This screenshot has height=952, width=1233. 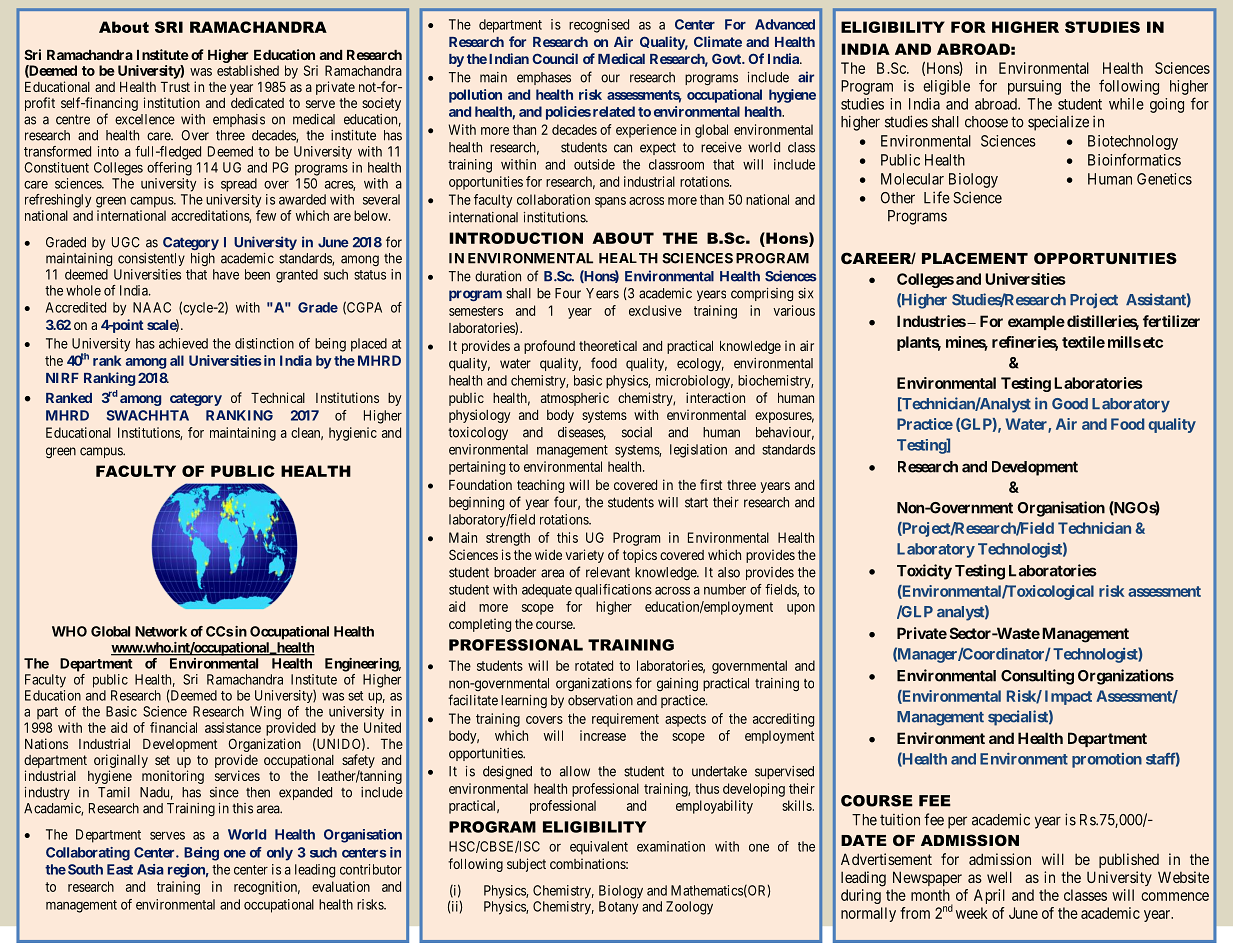 I want to click on well, so click(x=999, y=877).
